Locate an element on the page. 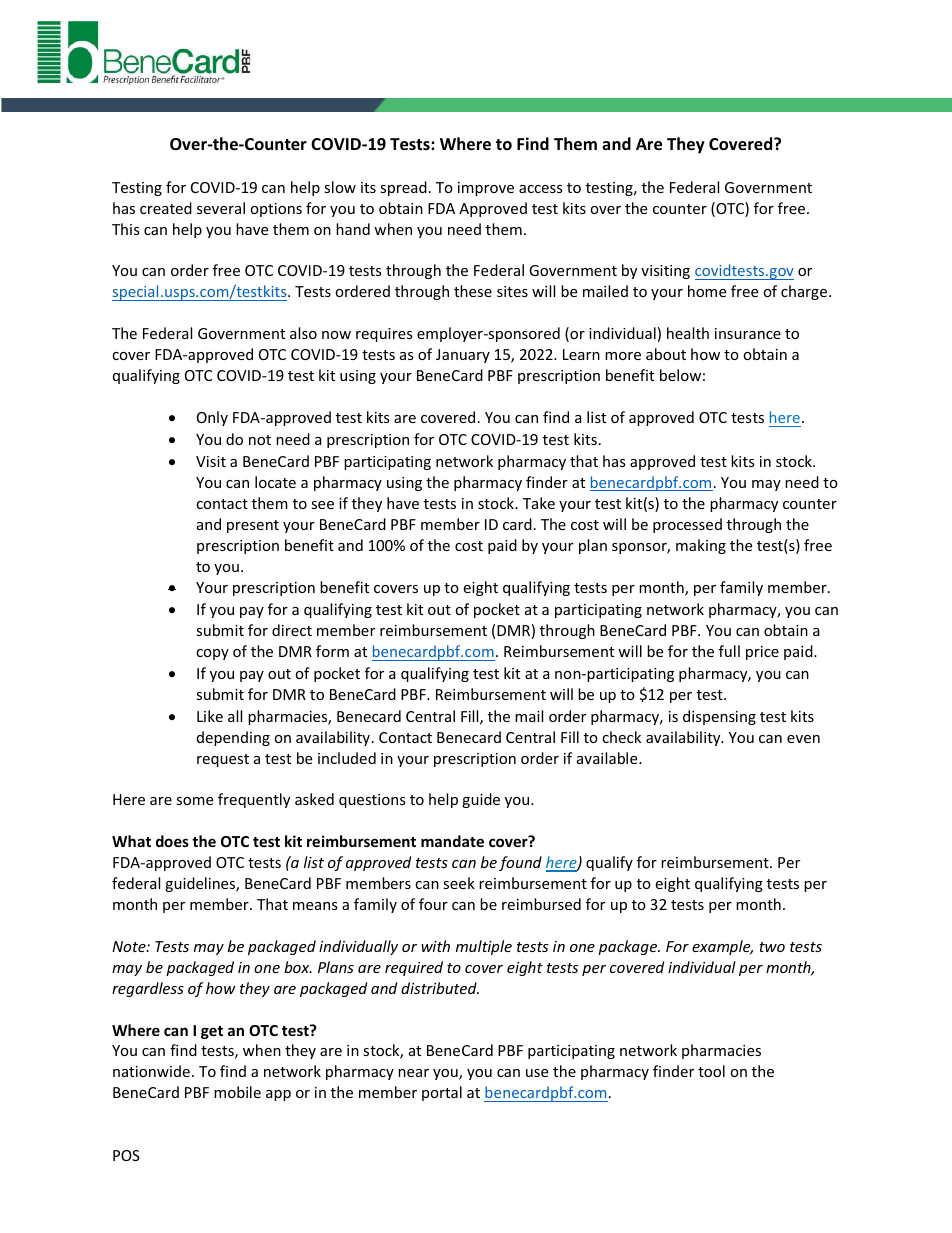 The width and height of the page is (952, 1233). full is located at coordinates (729, 651).
